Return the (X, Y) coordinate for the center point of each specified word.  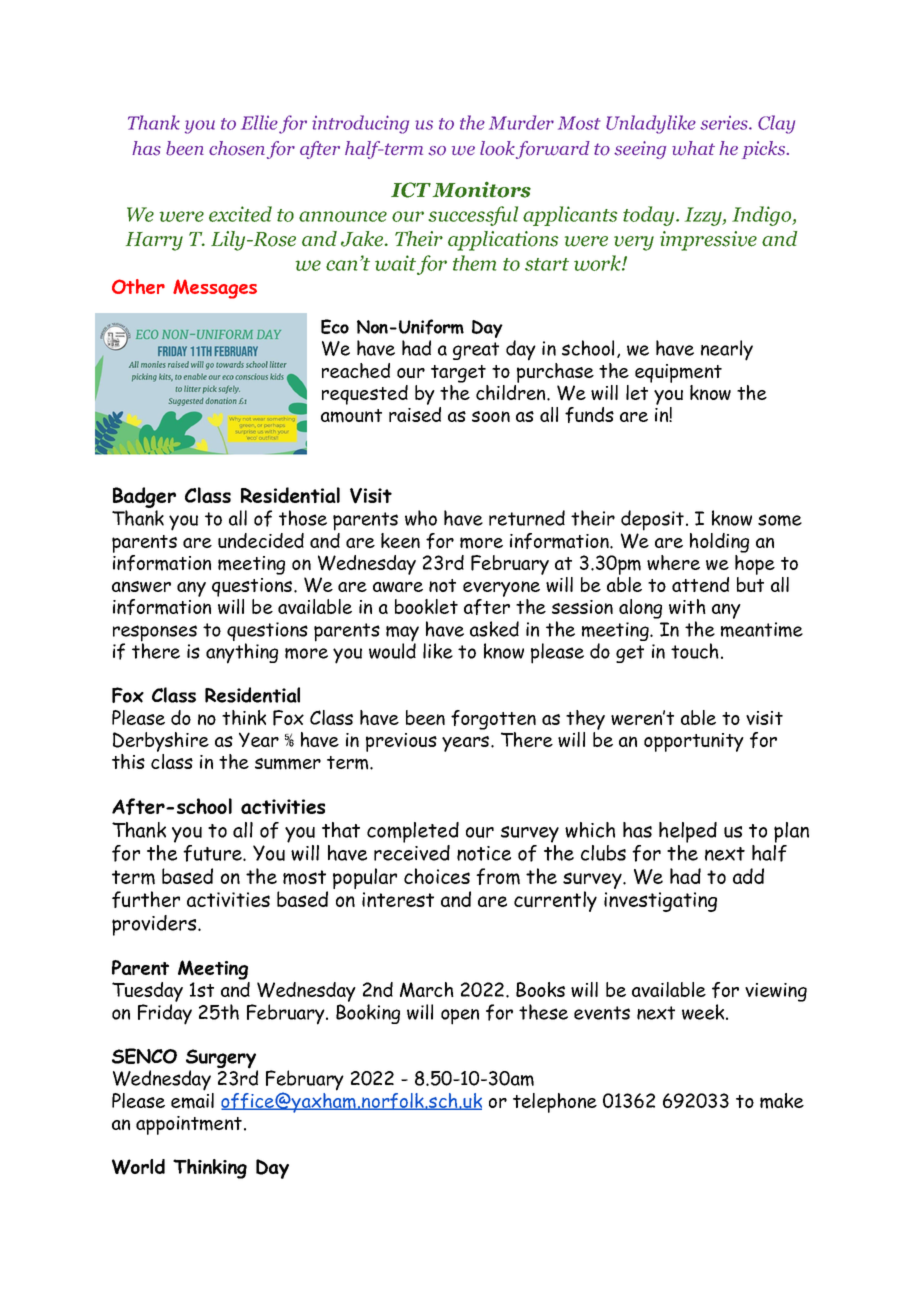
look (497, 148)
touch (695, 651)
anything (242, 653)
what (693, 148)
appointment (189, 1125)
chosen (237, 148)
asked (494, 629)
